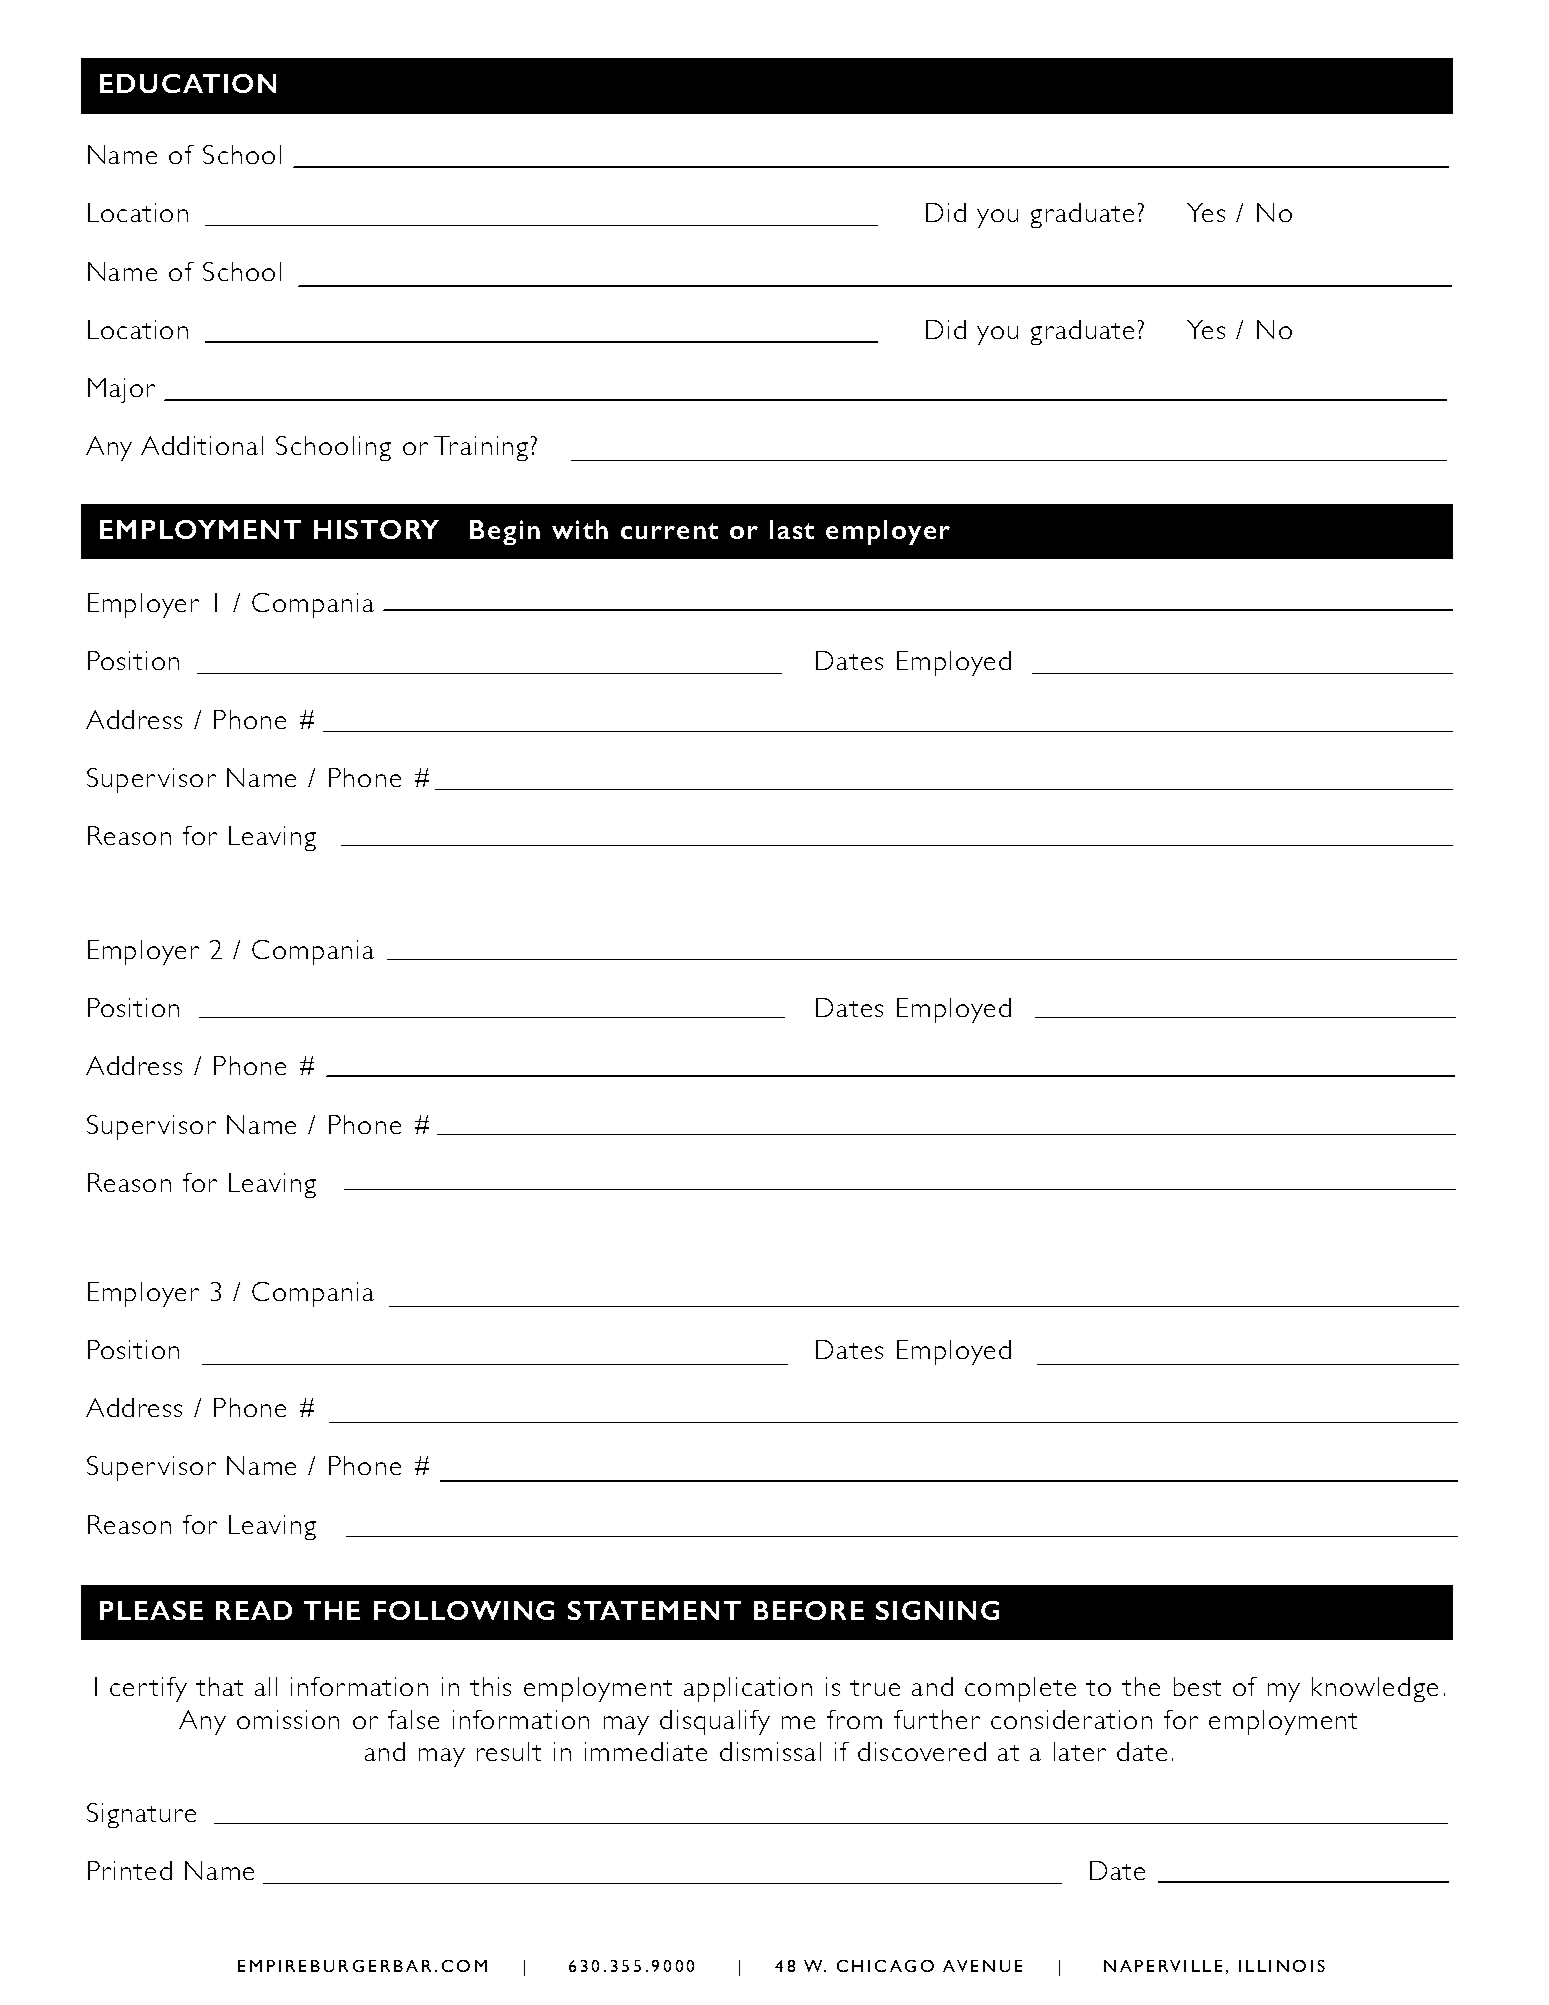 The image size is (1549, 2005). Describe the element at coordinates (254, 1610) in the page. I see `READ` at that location.
